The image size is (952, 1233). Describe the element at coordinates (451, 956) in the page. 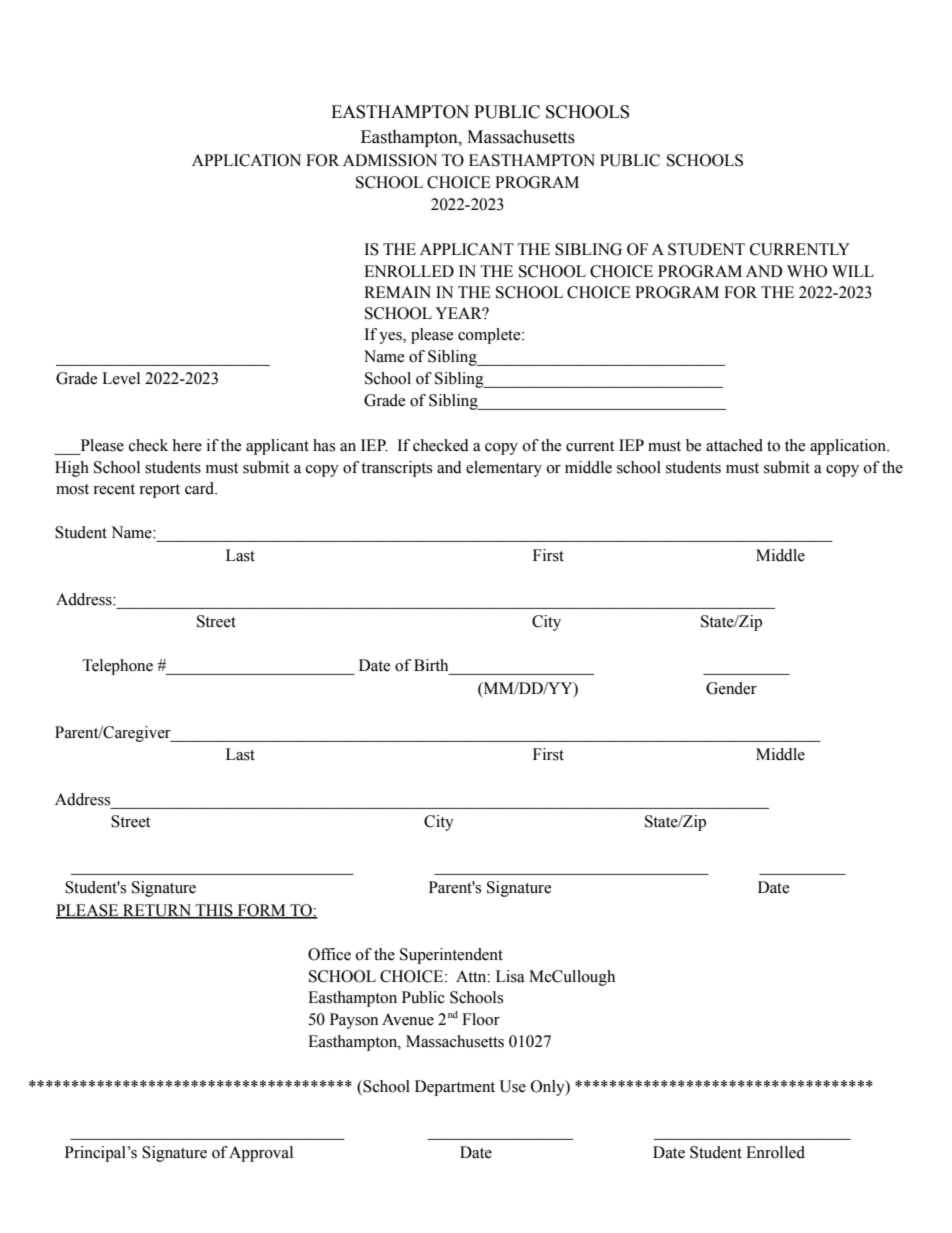

I see `Superintendent` at that location.
